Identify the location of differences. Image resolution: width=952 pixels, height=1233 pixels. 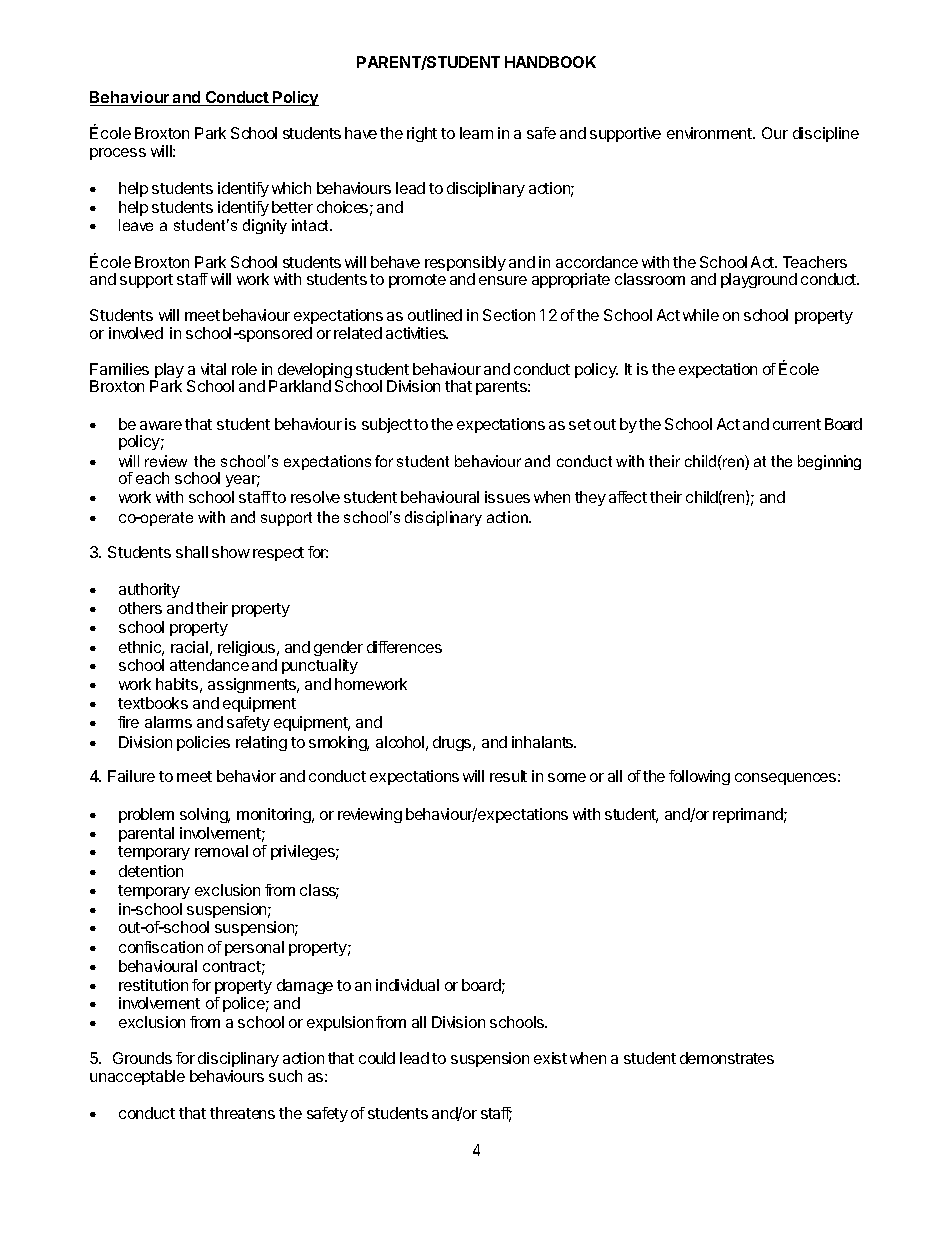
(404, 647).
